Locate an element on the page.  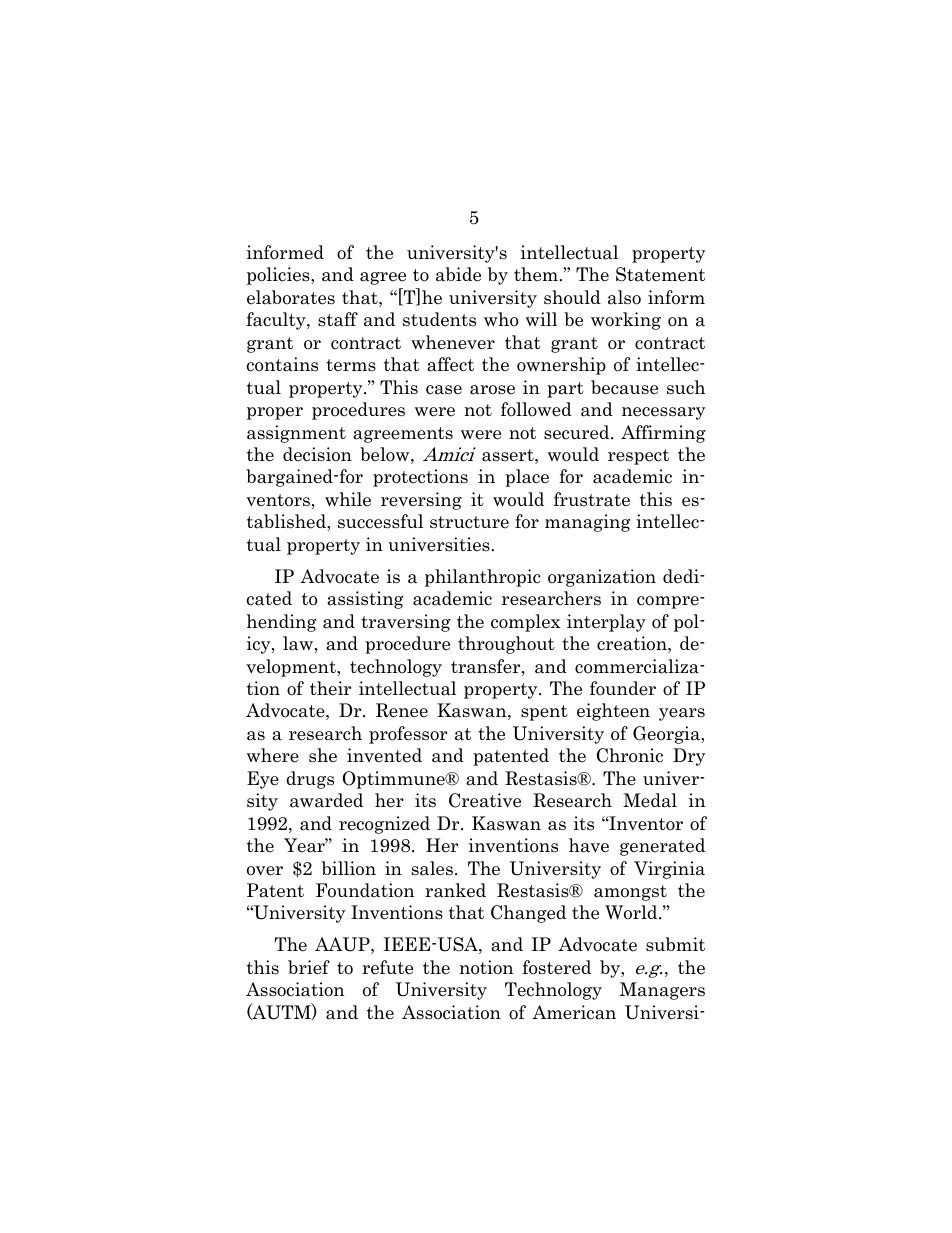
Managers is located at coordinates (662, 991).
